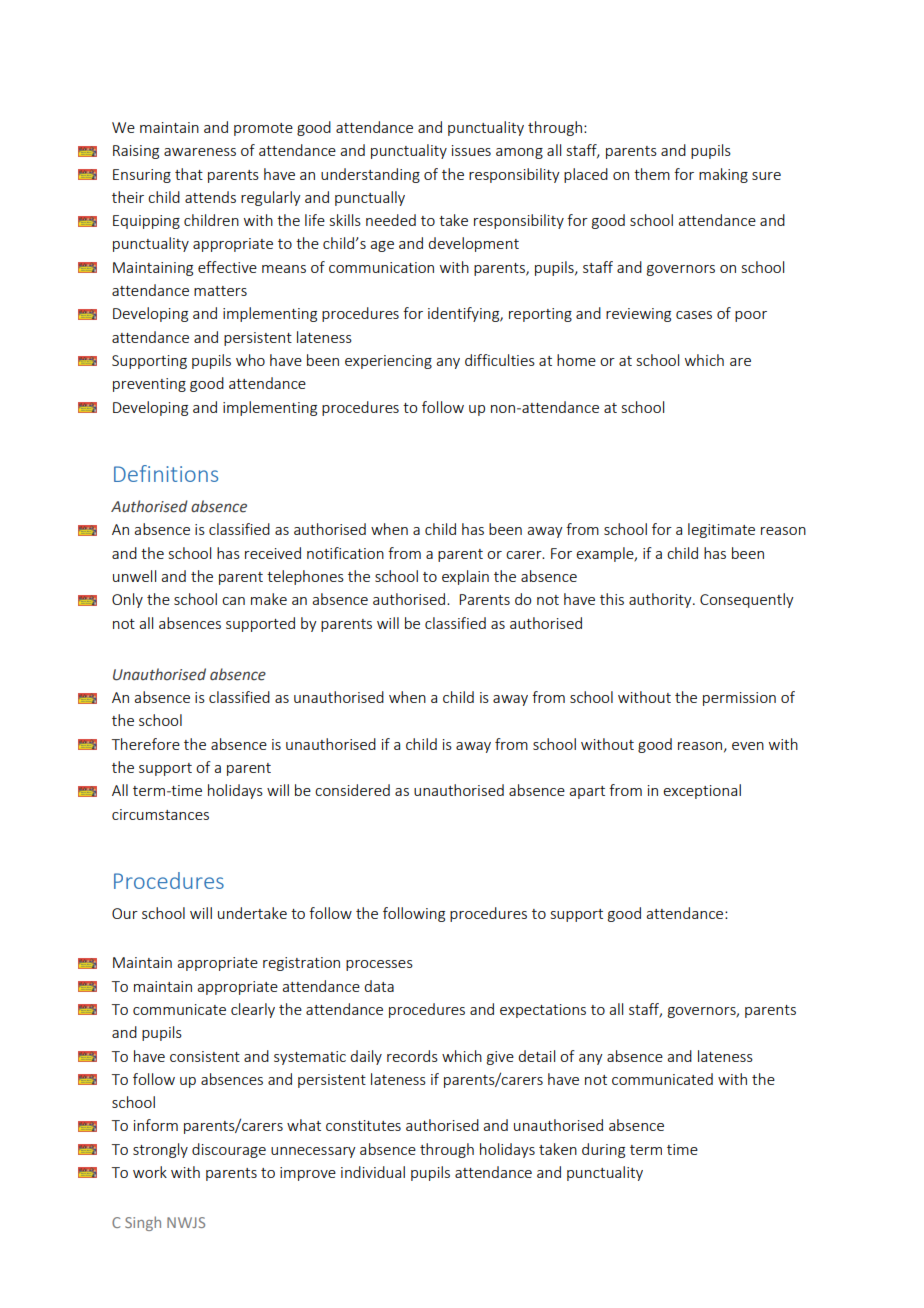 This page has width=924, height=1308. Describe the element at coordinates (200, 152) in the page. I see `awareness` at that location.
